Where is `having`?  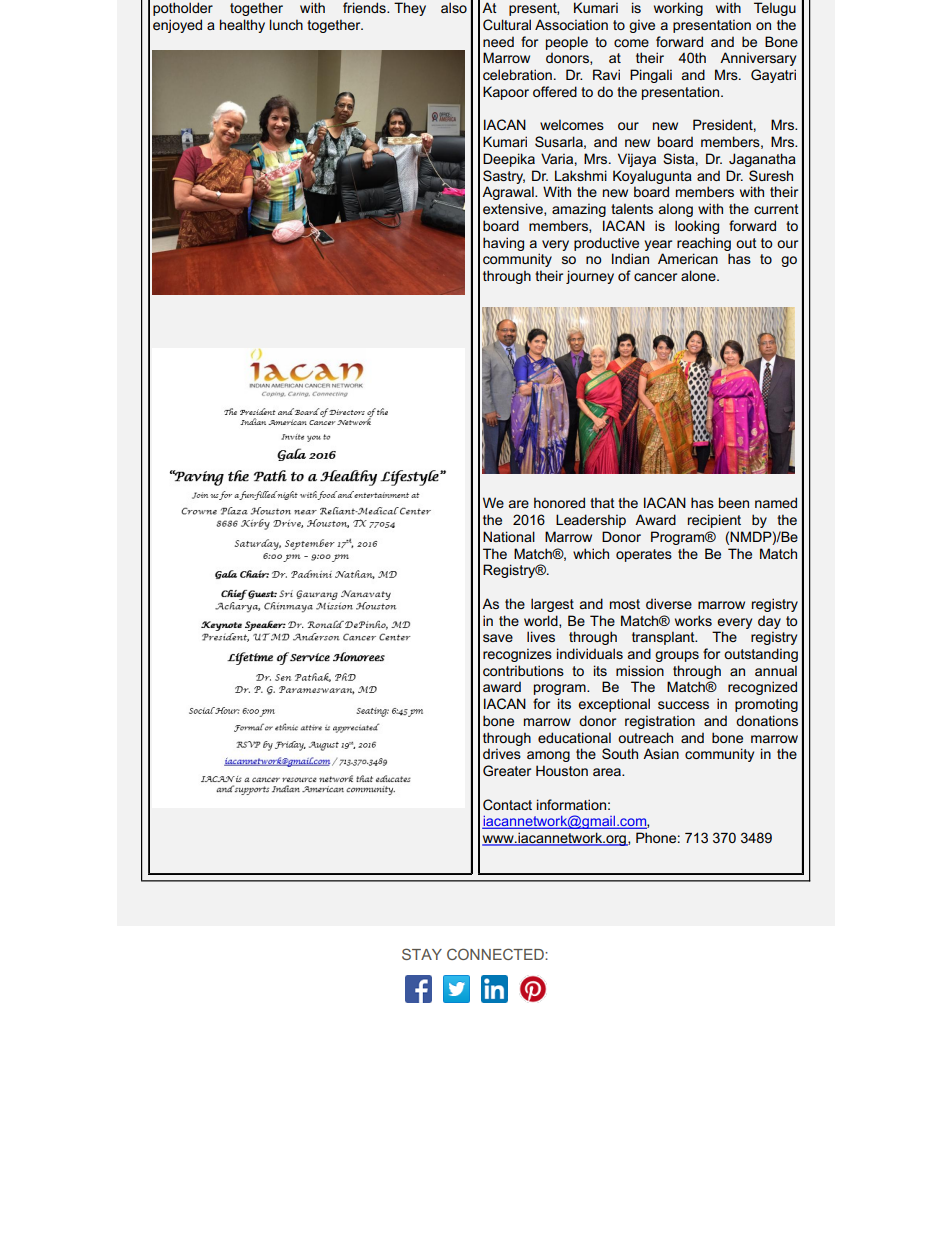 having is located at coordinates (503, 244).
